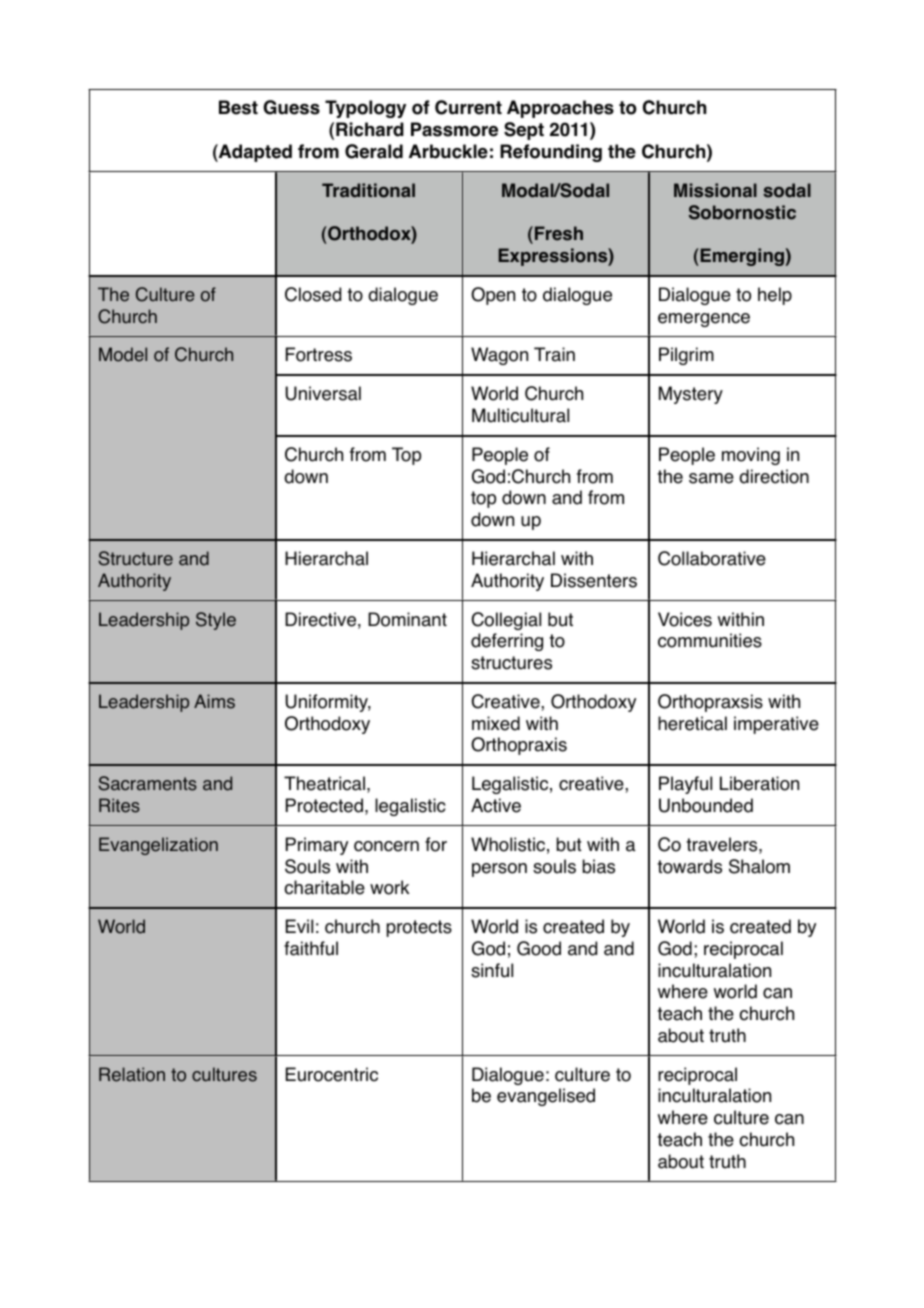 The image size is (924, 1308). I want to click on Pilgrim, so click(686, 356).
